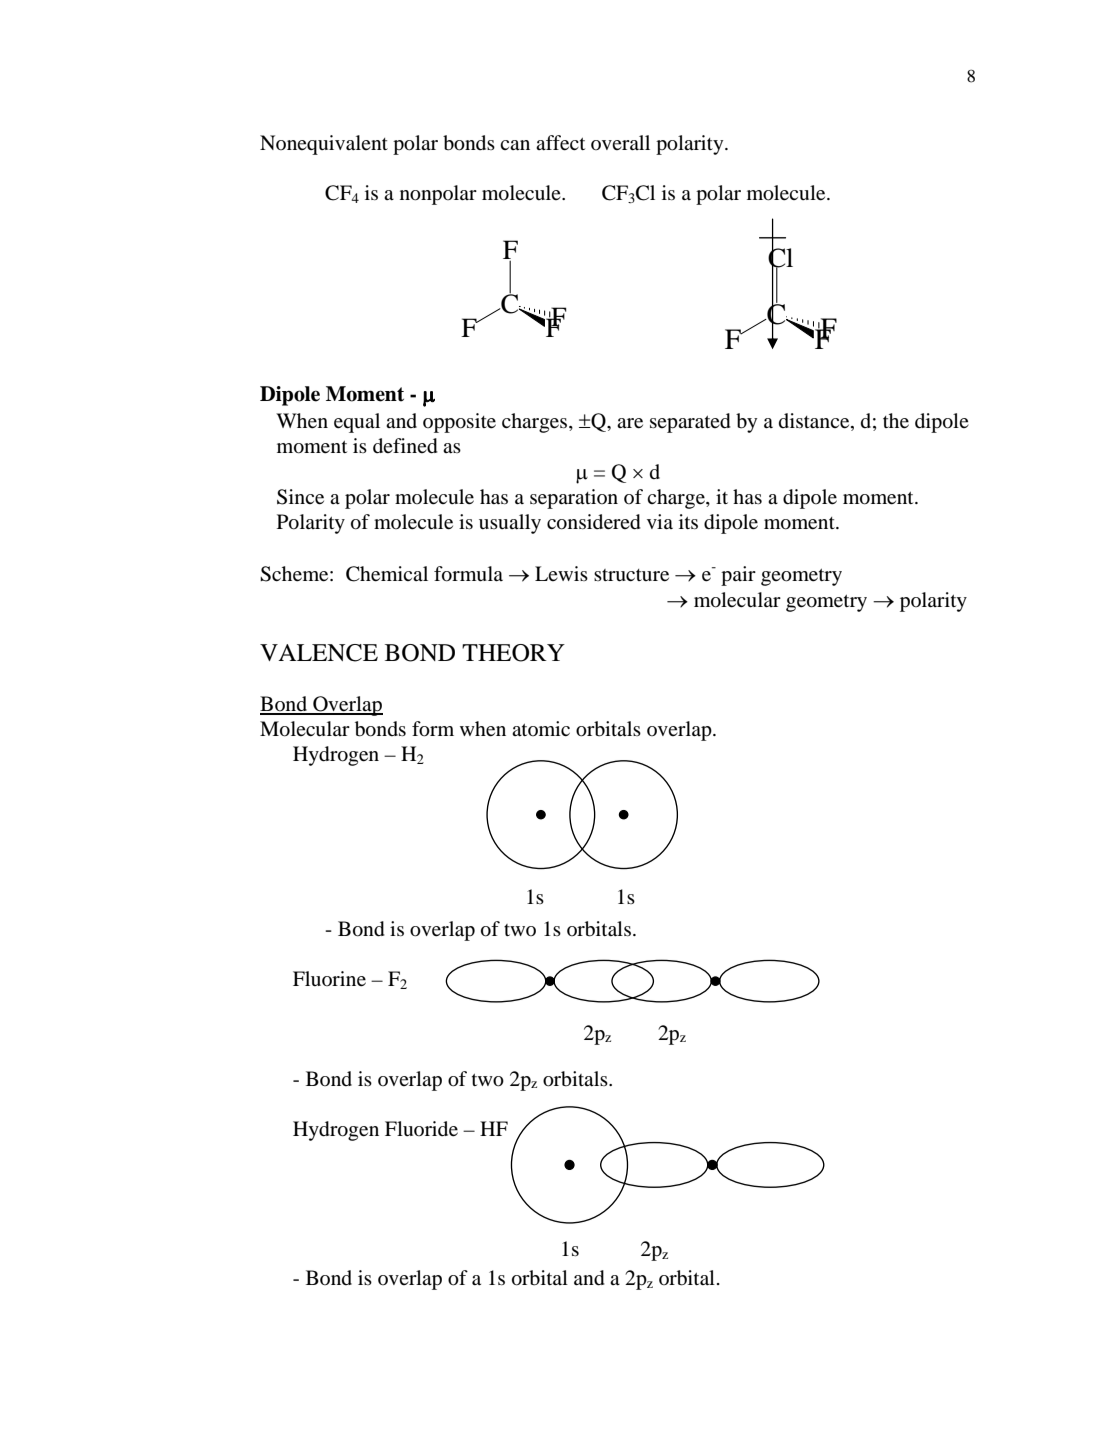 This image has width=1106, height=1432. Describe the element at coordinates (620, 142) in the image. I see `overall` at that location.
